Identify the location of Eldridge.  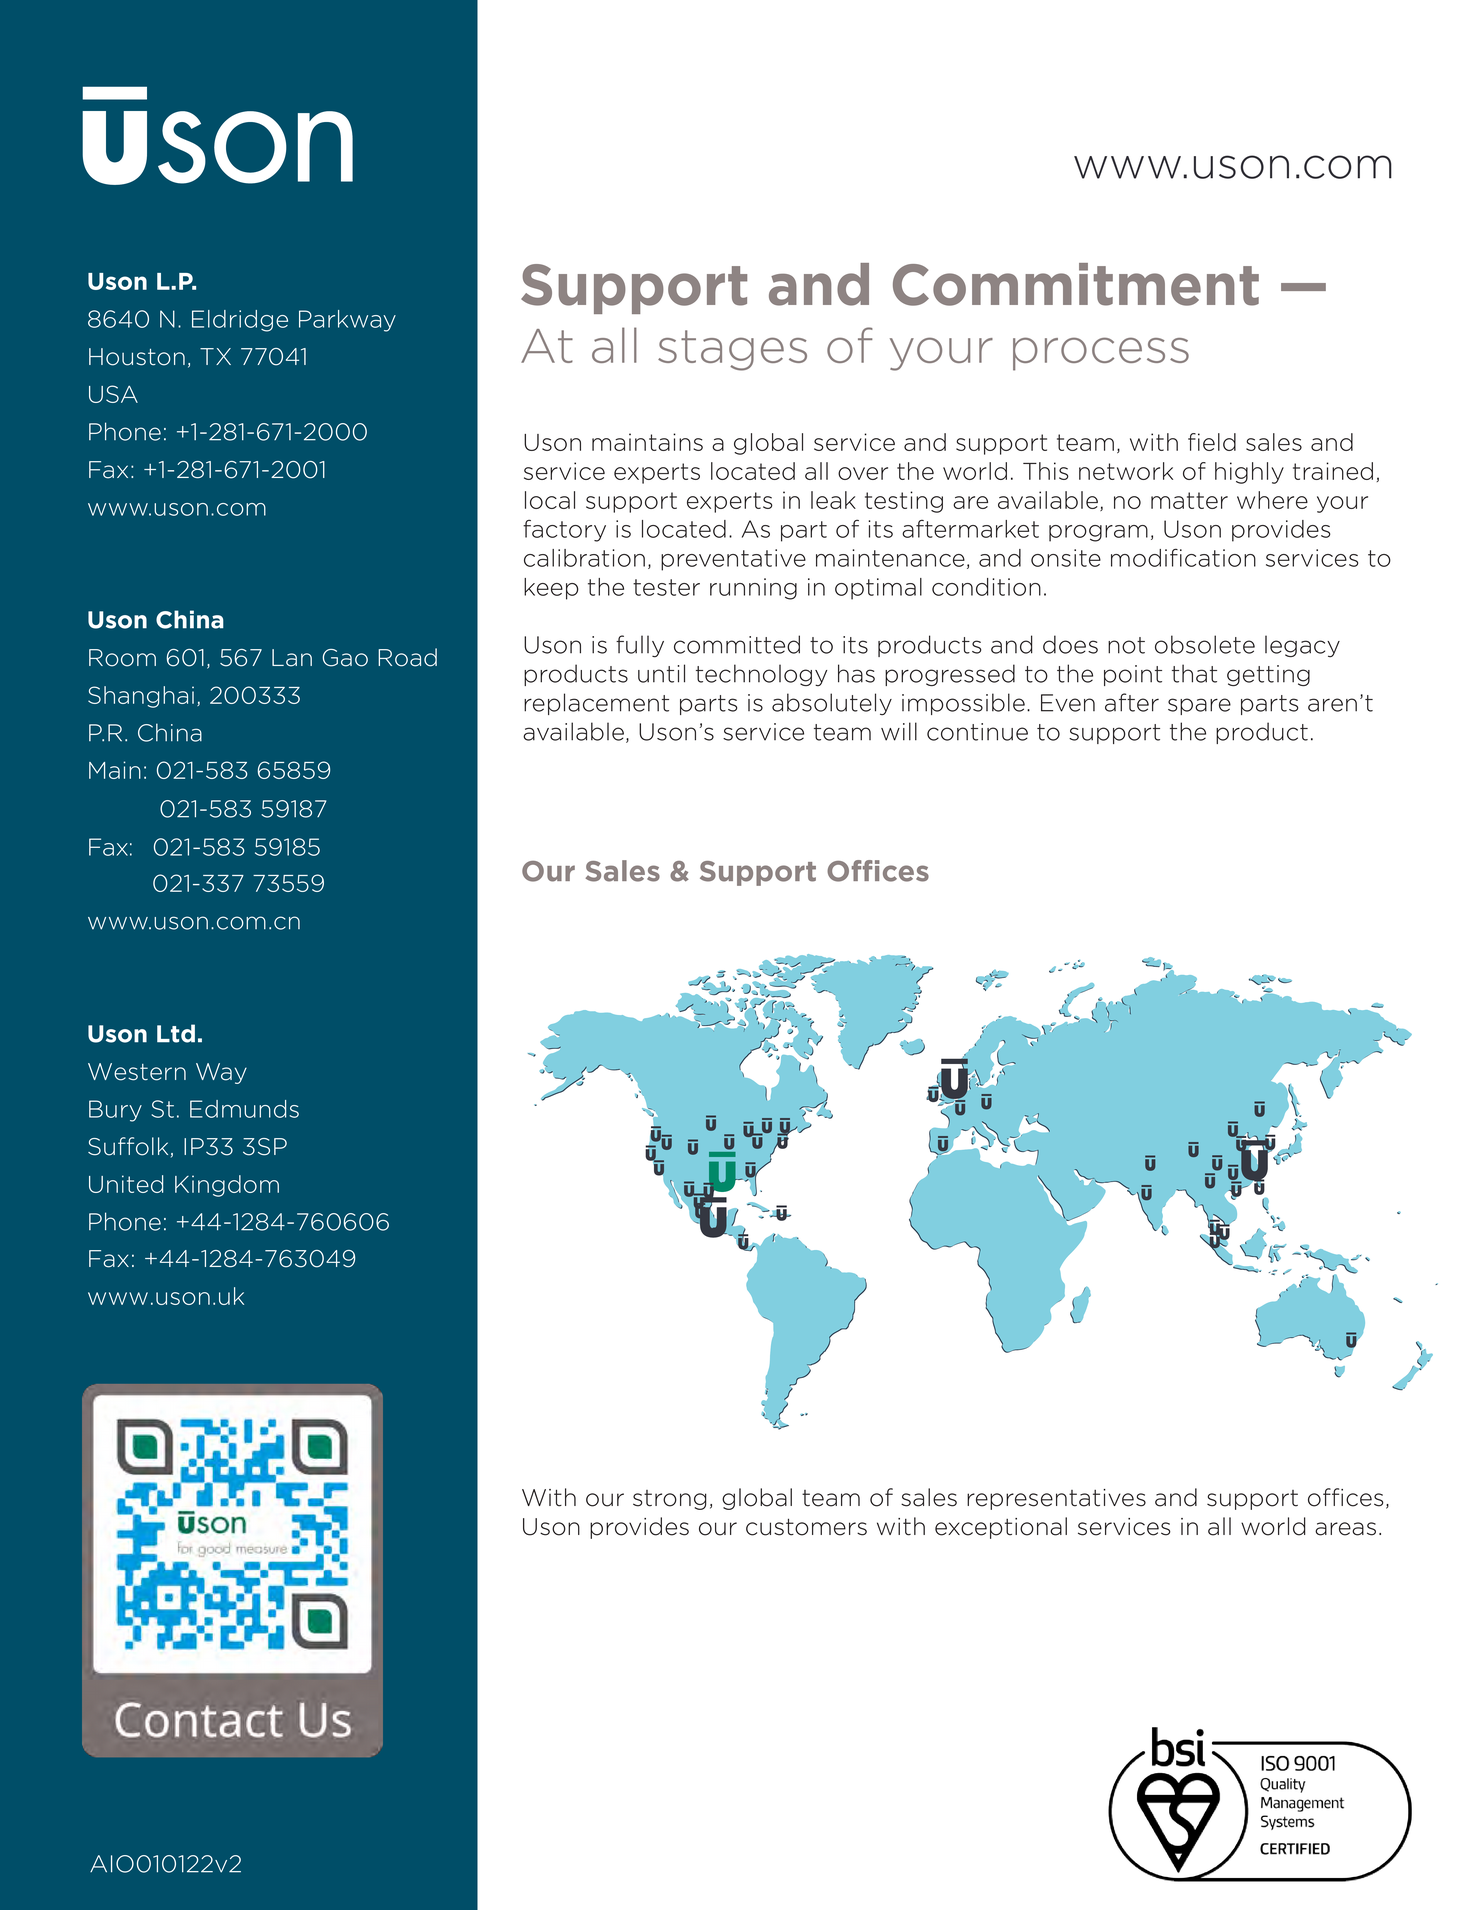
(240, 321).
